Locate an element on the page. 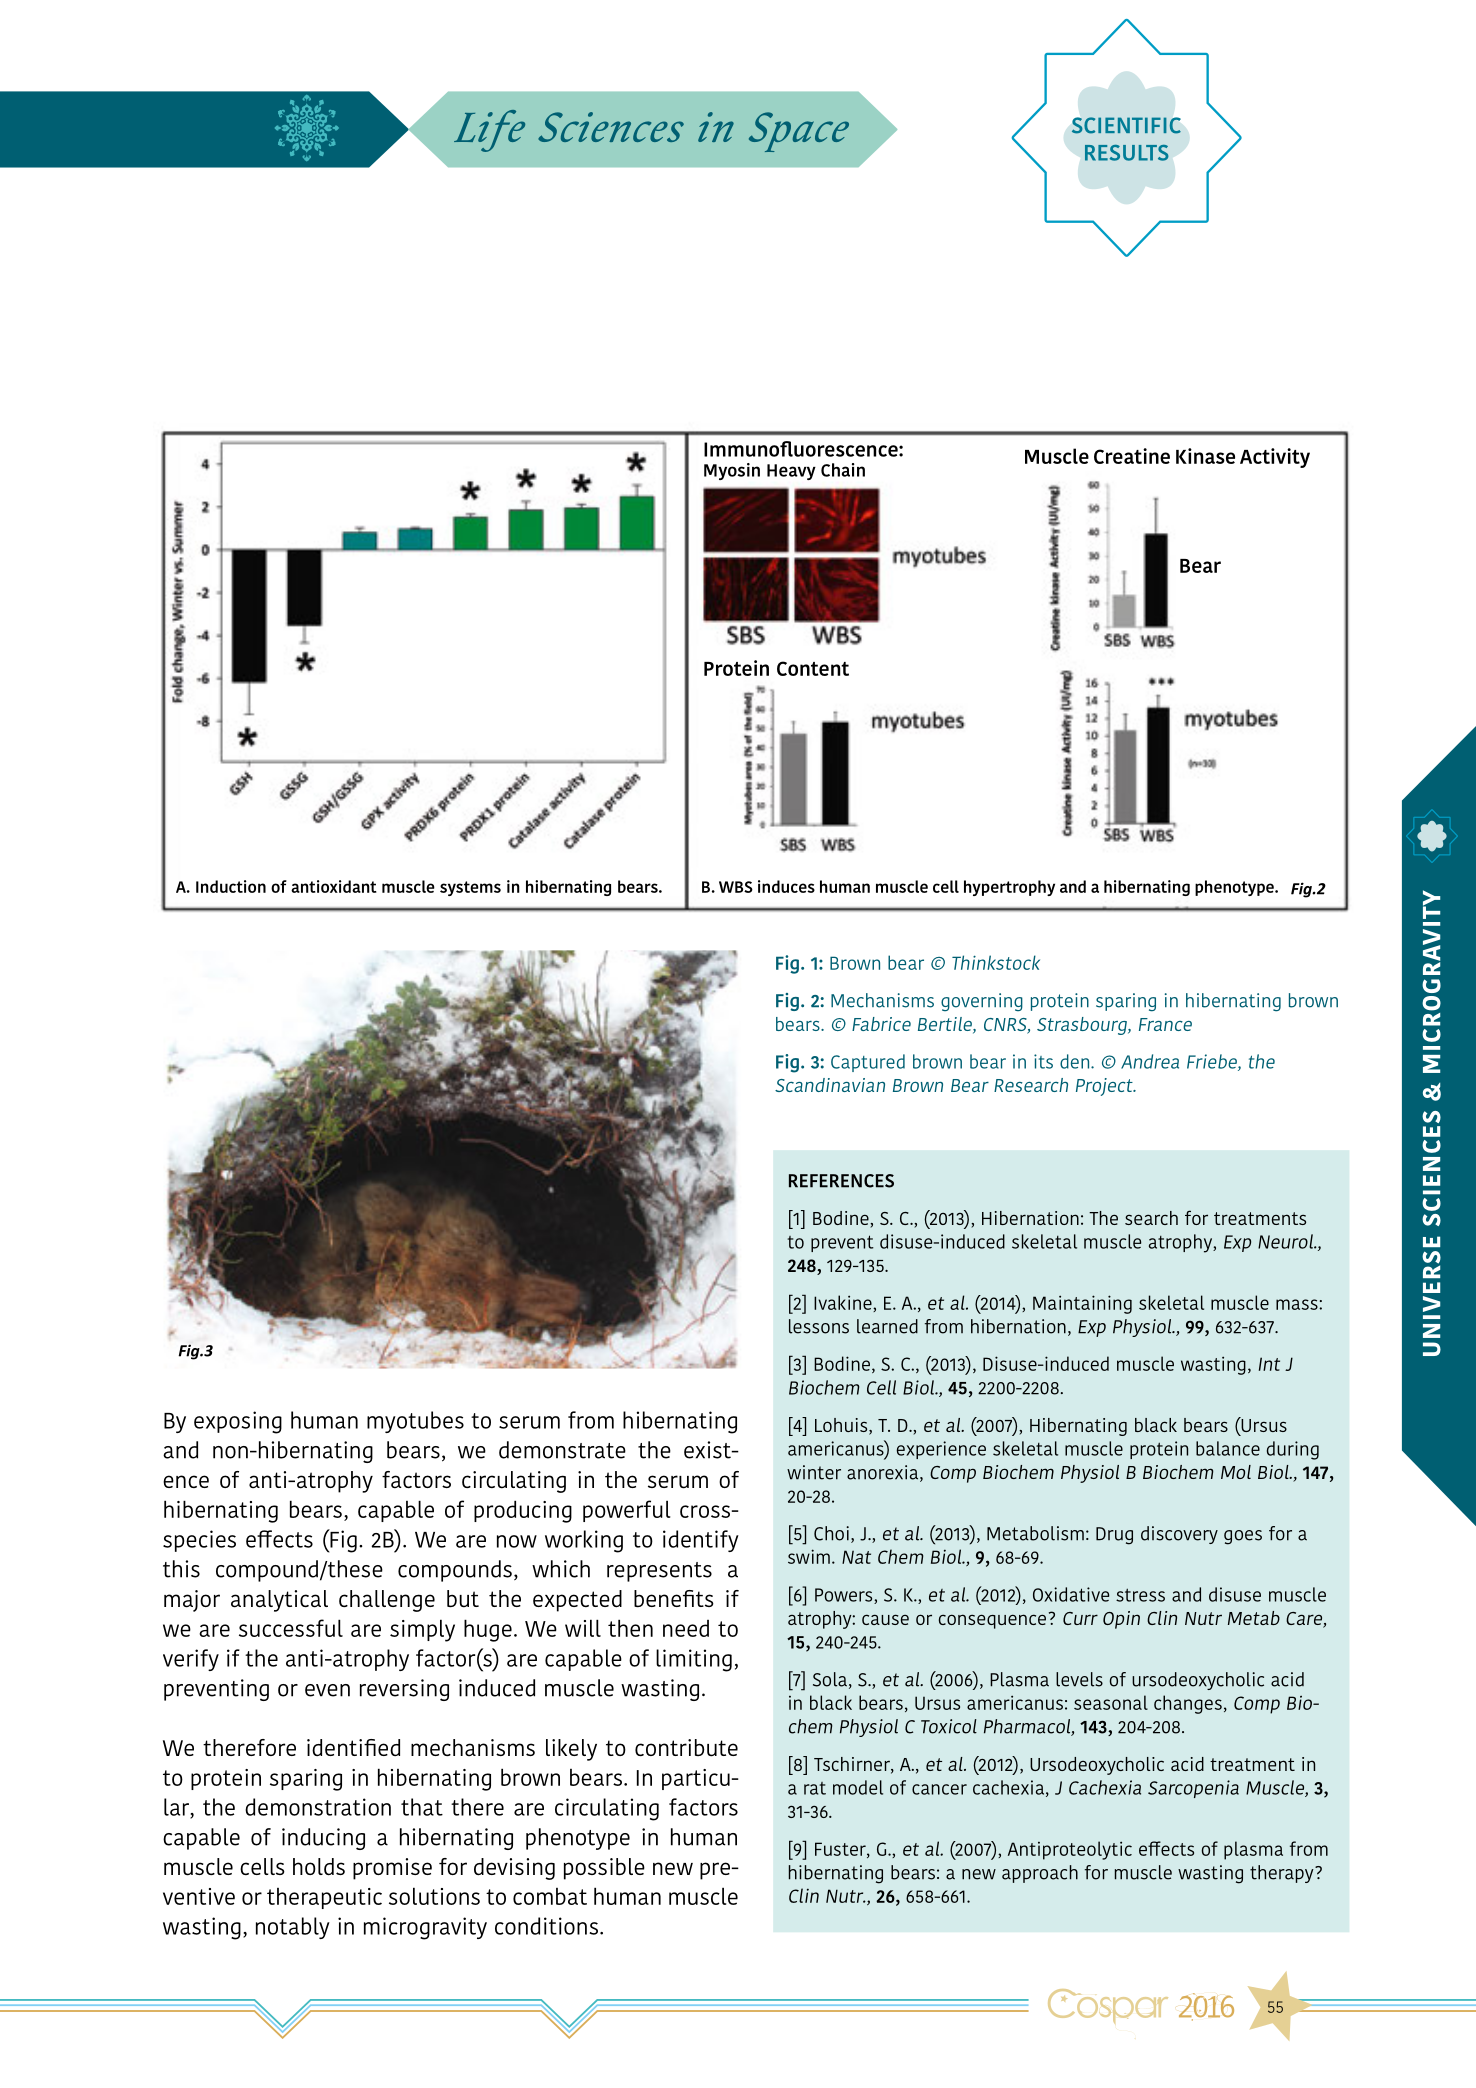 This document has height=2088, width=1476. RESULTS is located at coordinates (1127, 153).
